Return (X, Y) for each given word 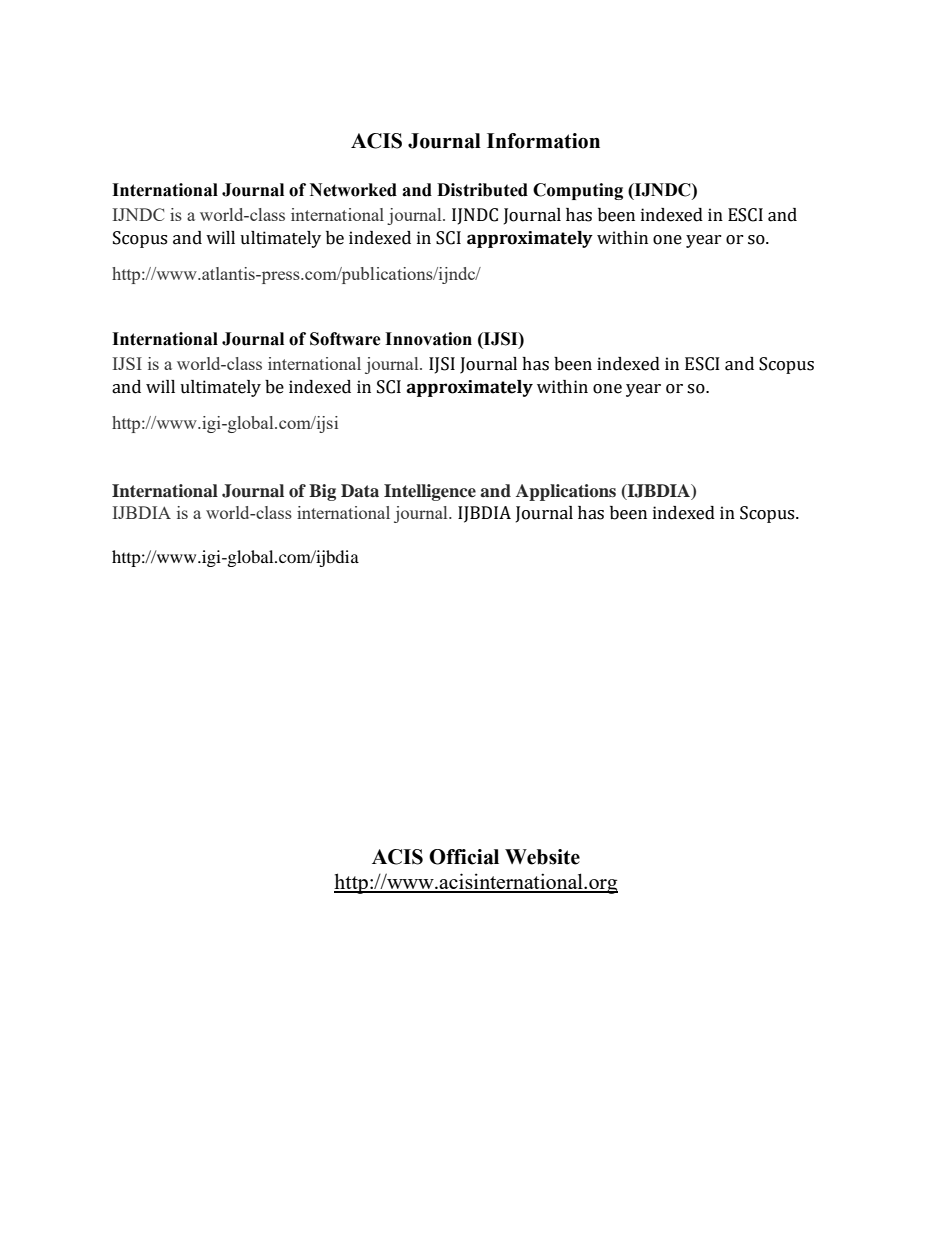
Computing (578, 191)
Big (322, 492)
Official (464, 857)
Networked (353, 190)
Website (542, 857)
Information (543, 141)
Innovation (428, 339)
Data (360, 490)
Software (345, 339)
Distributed (482, 190)
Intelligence (430, 492)
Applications (566, 492)
